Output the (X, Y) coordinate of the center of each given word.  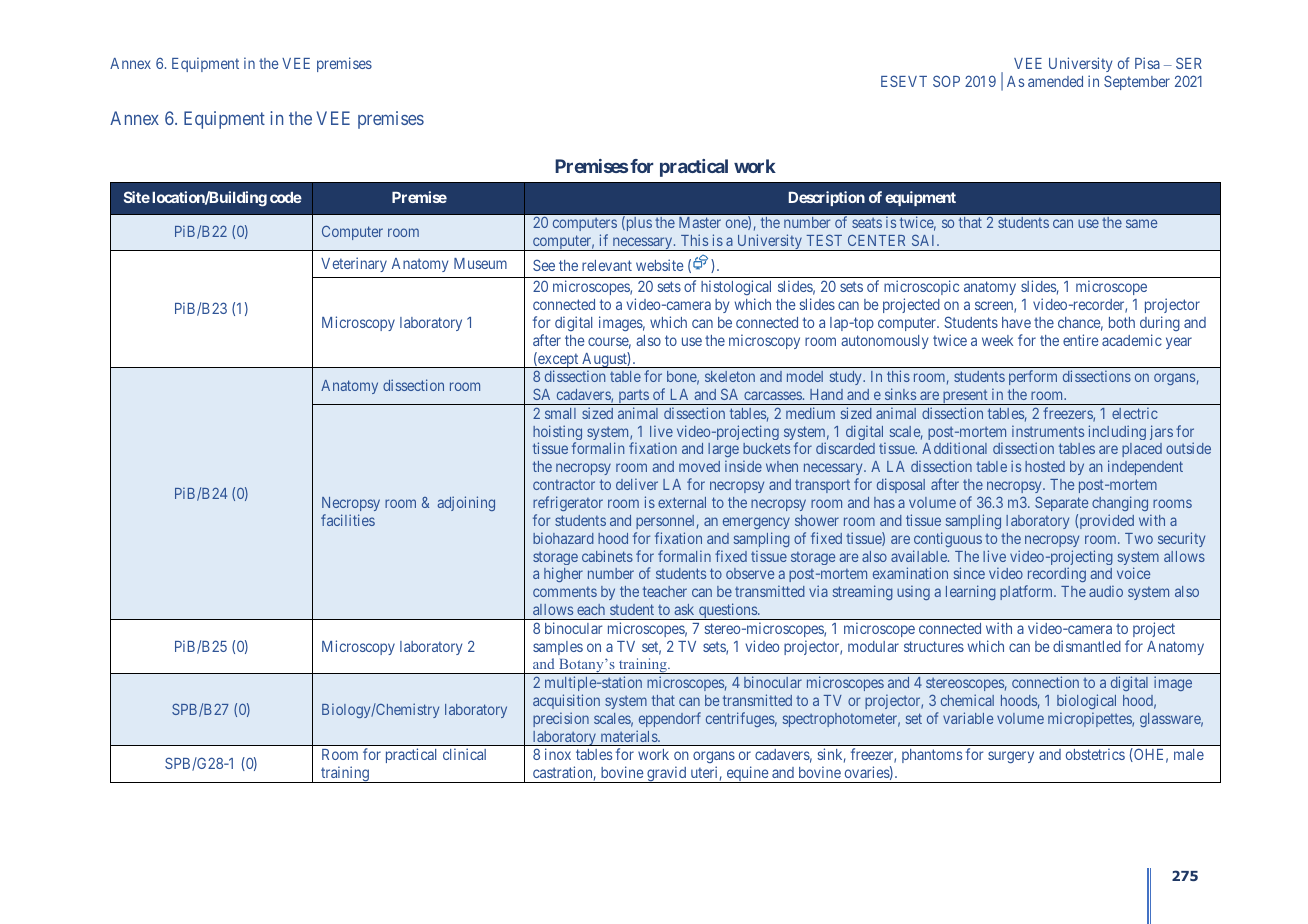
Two (1139, 538)
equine (747, 774)
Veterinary (354, 264)
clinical (464, 754)
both (1122, 322)
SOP (946, 81)
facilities (348, 520)
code (286, 197)
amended (1055, 81)
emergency (756, 523)
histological (736, 289)
